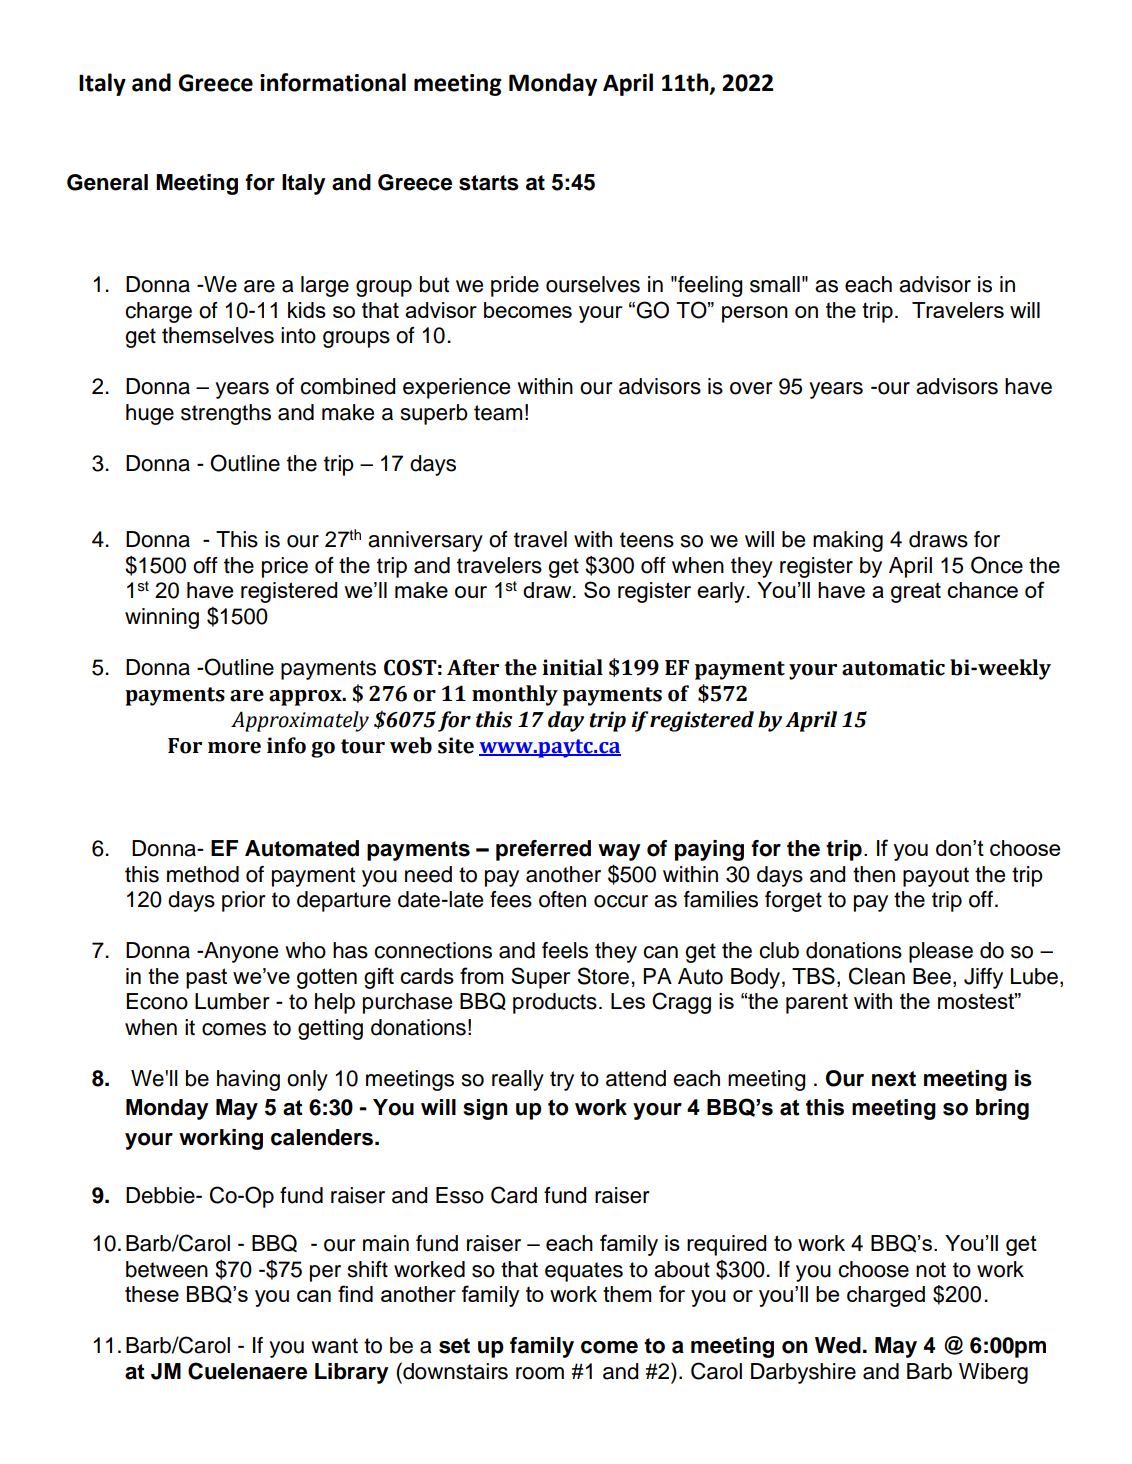 The width and height of the screenshot is (1132, 1464). I want to click on price, so click(285, 567).
